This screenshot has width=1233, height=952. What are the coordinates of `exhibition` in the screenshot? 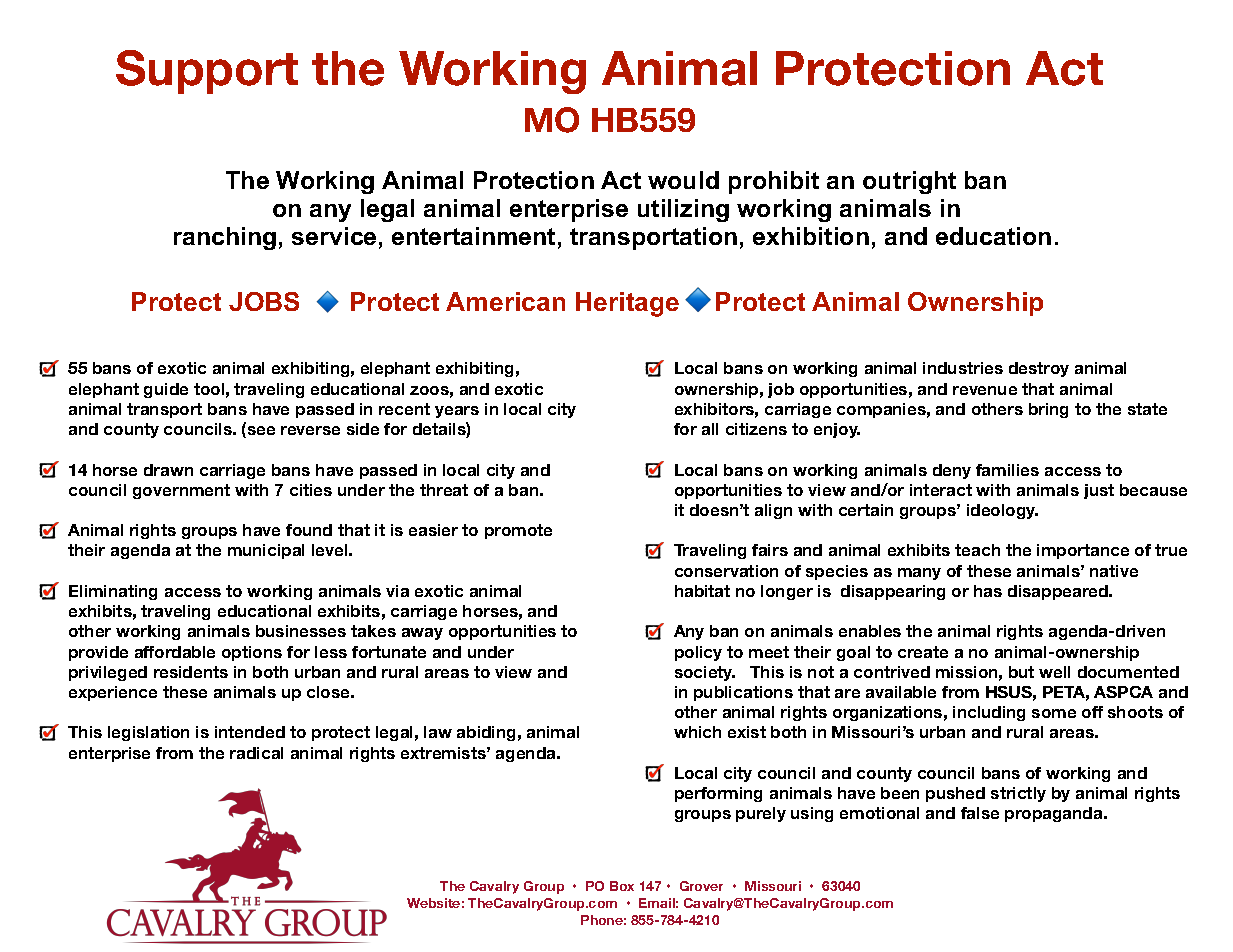 It's located at (811, 236).
